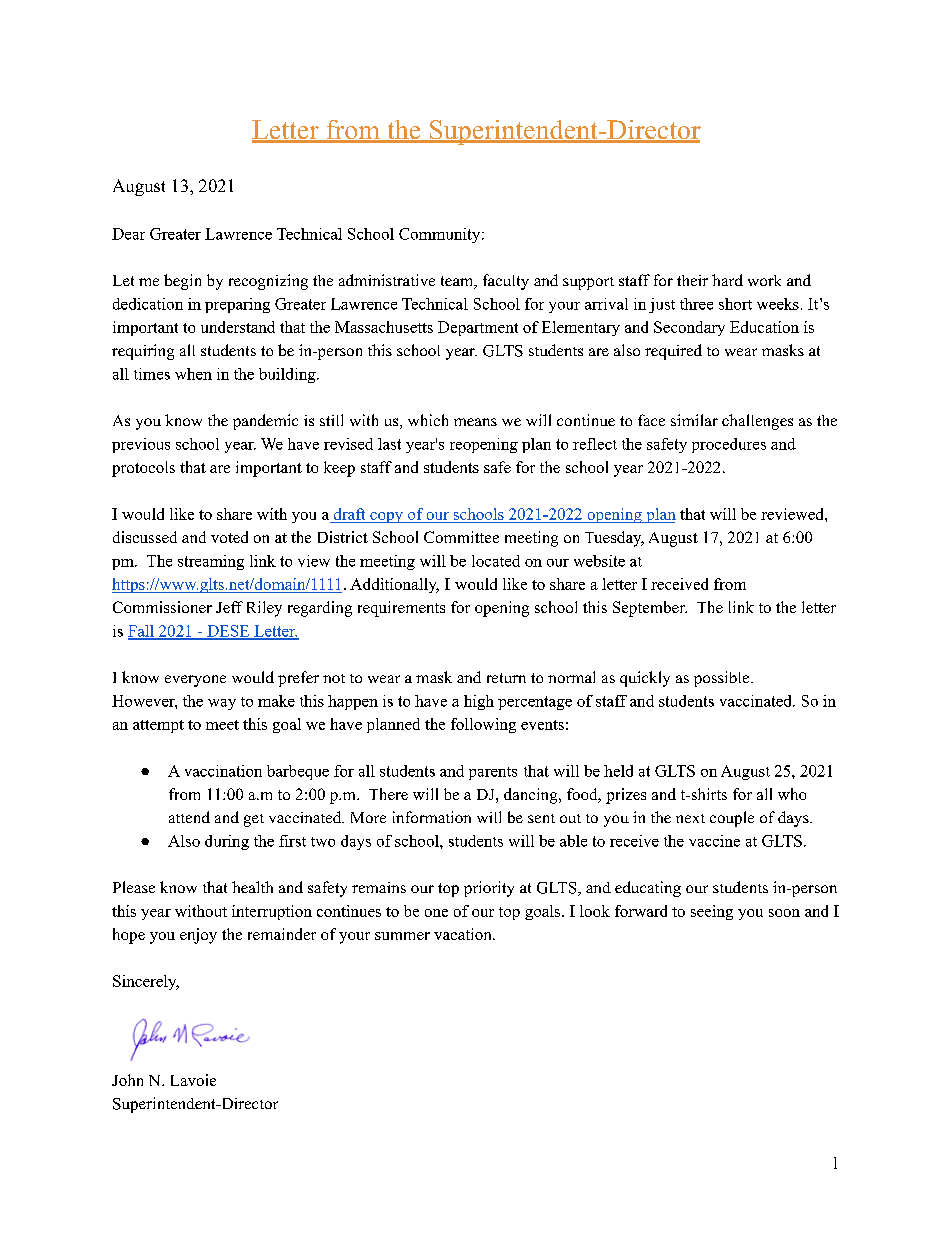 This screenshot has width=952, height=1233. Describe the element at coordinates (712, 912) in the screenshot. I see `seeing` at that location.
